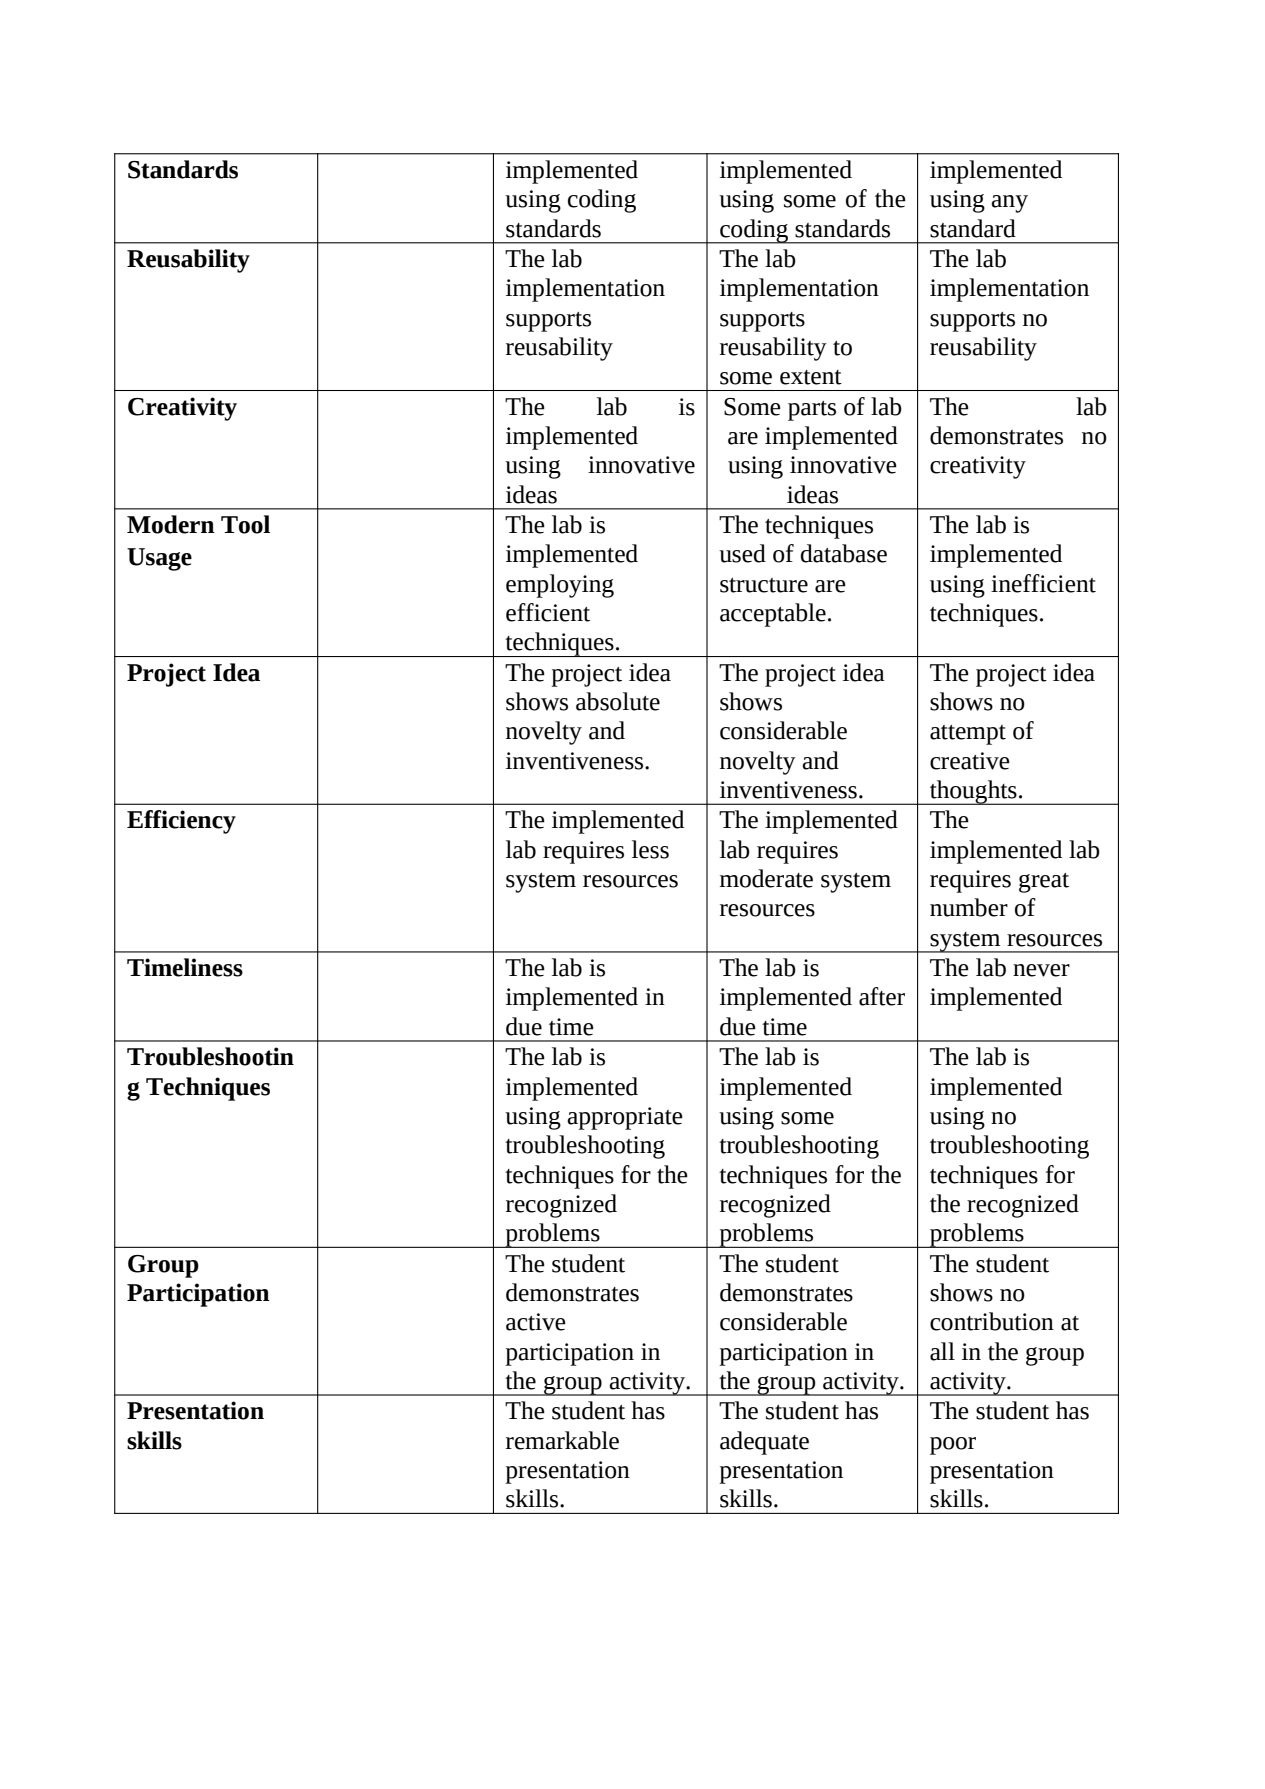 Image resolution: width=1265 pixels, height=1789 pixels. Describe the element at coordinates (882, 996) in the document. I see `after` at that location.
